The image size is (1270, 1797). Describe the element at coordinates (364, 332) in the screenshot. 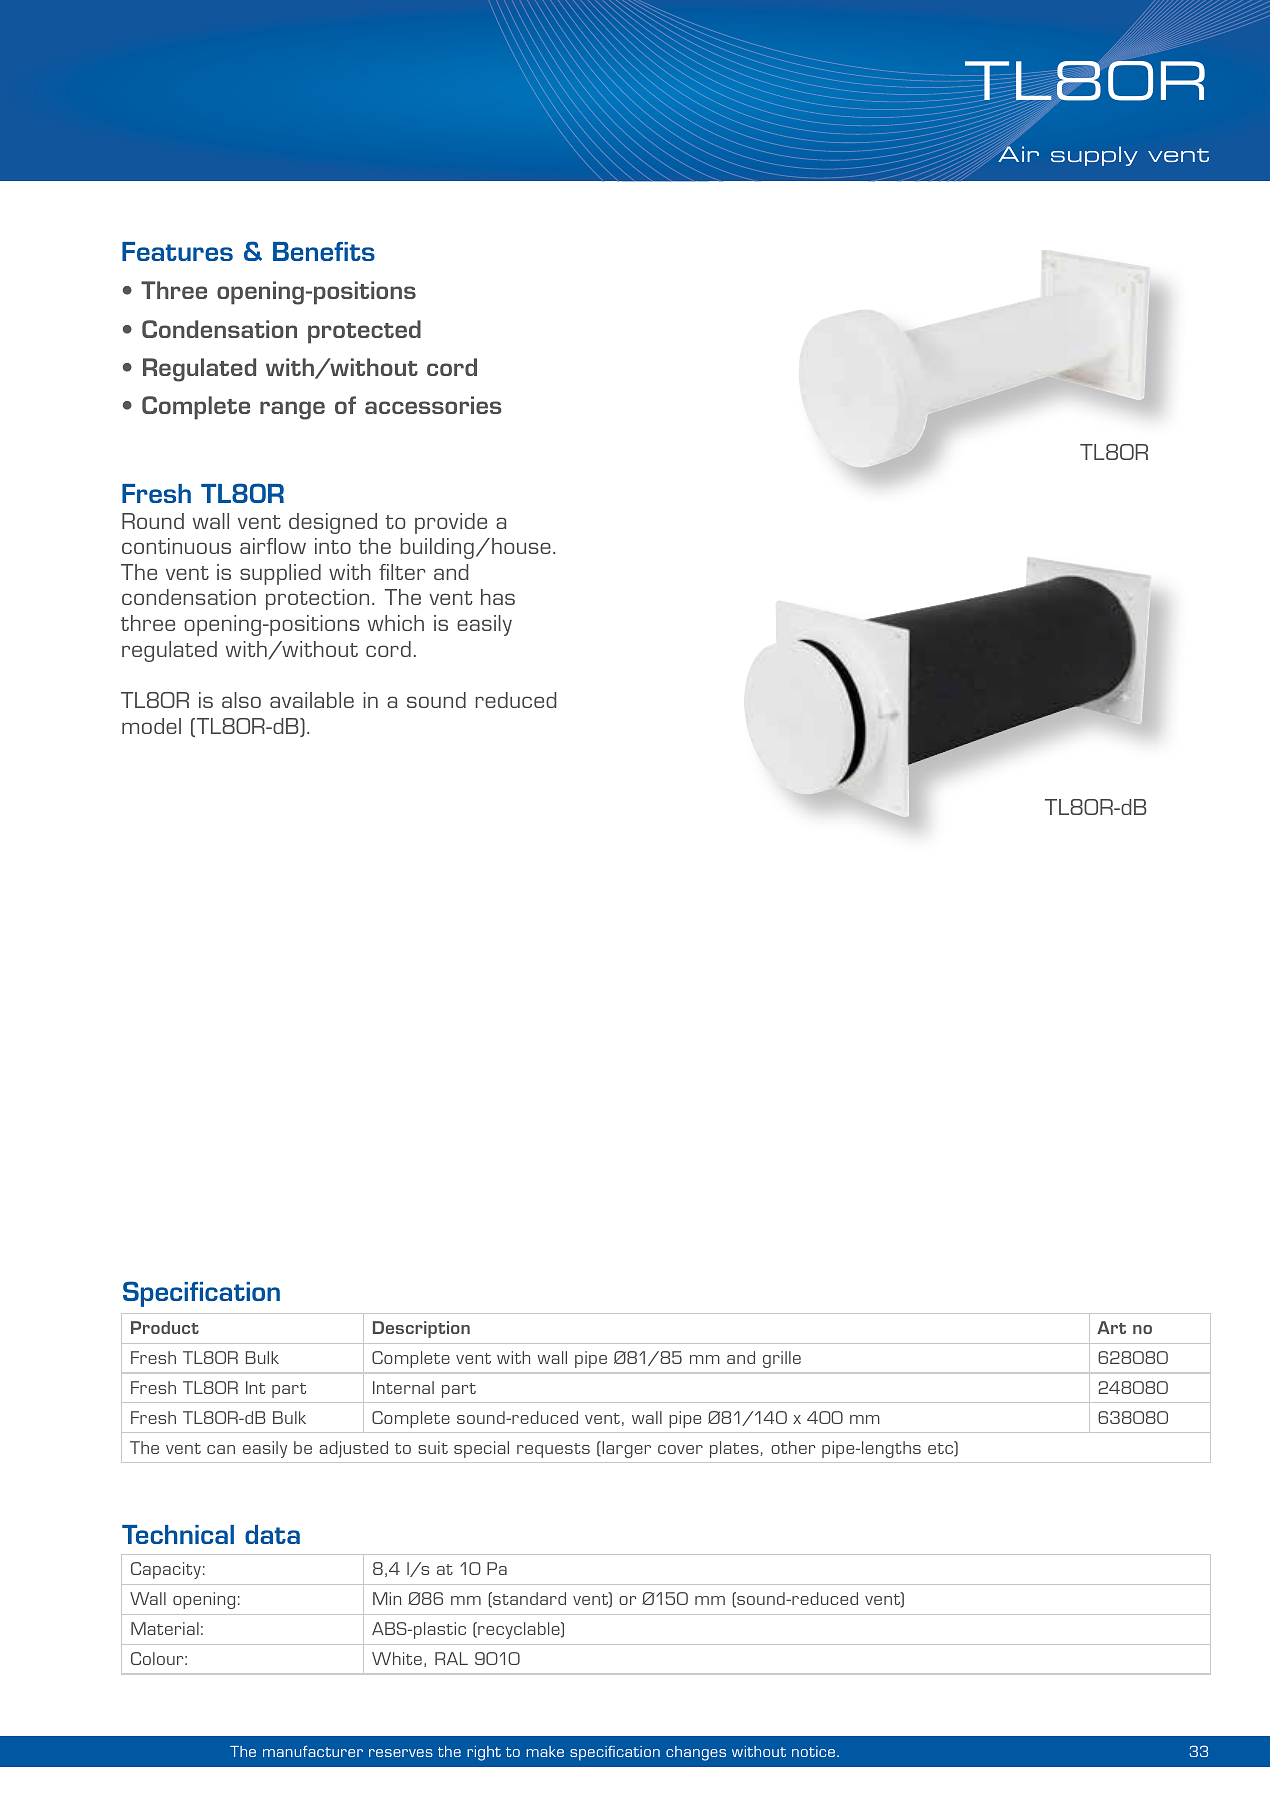

I see `protected` at that location.
